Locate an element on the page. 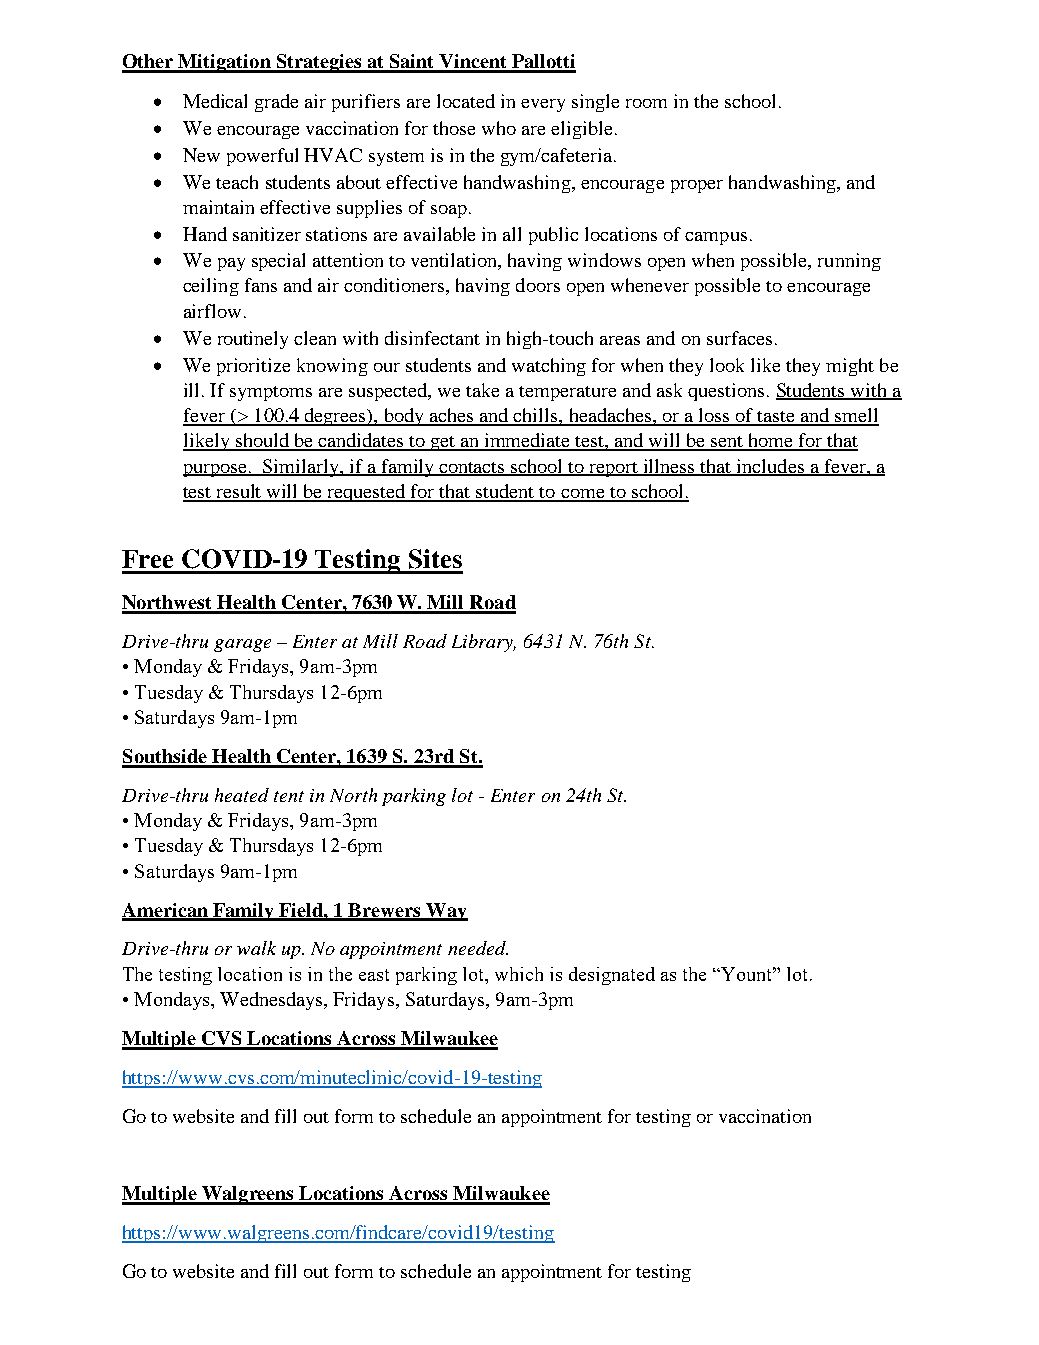 The width and height of the image is (1039, 1345). room is located at coordinates (646, 103).
